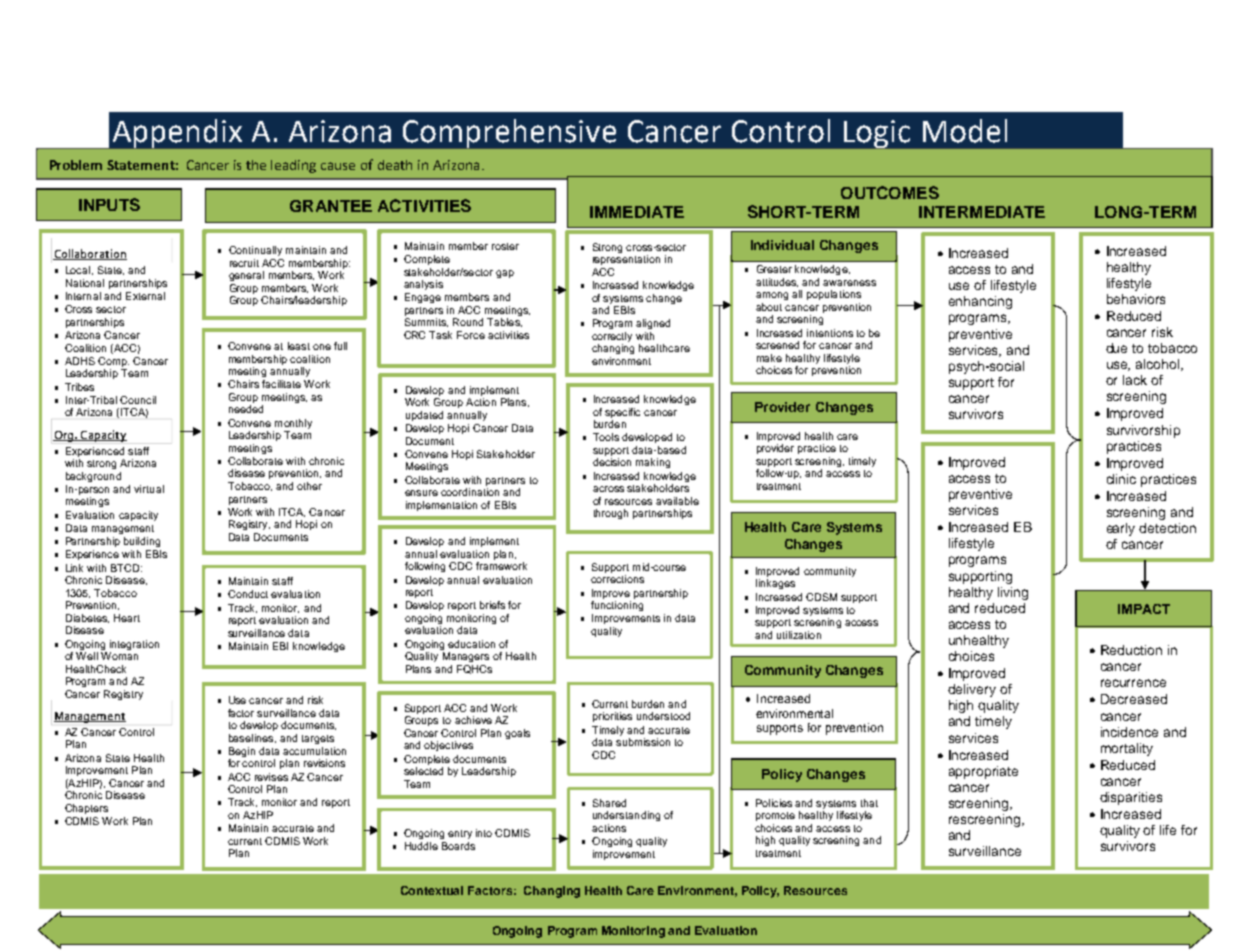 The height and width of the page is (952, 1233). I want to click on leading, so click(293, 166).
